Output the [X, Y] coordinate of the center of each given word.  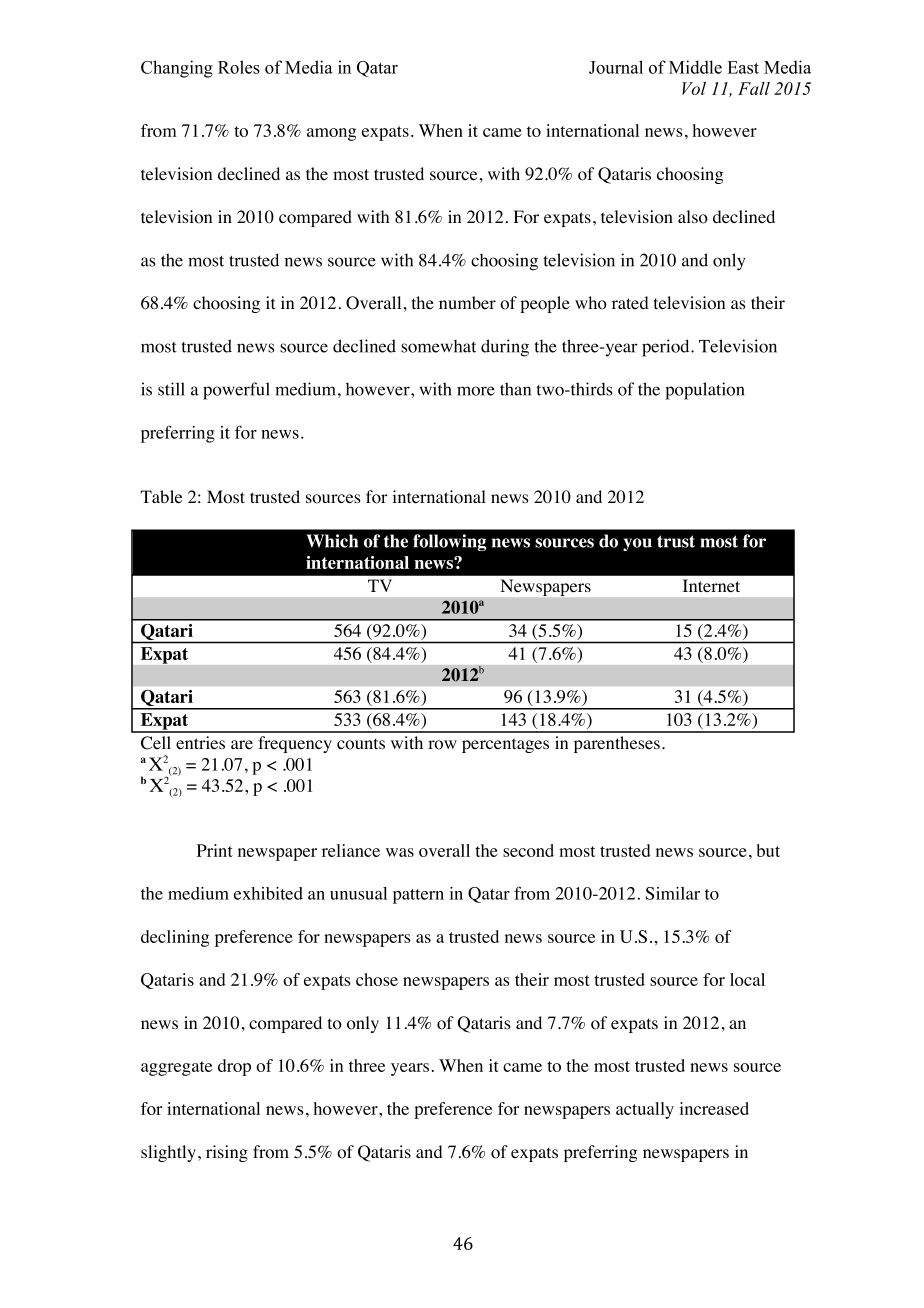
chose [377, 979]
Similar [673, 893]
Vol [694, 88]
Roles [239, 67]
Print [215, 850]
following [449, 542]
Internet [711, 586]
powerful [236, 391]
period [667, 348]
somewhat [438, 346]
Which [332, 541]
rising [227, 1153]
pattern [418, 896]
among [331, 134]
